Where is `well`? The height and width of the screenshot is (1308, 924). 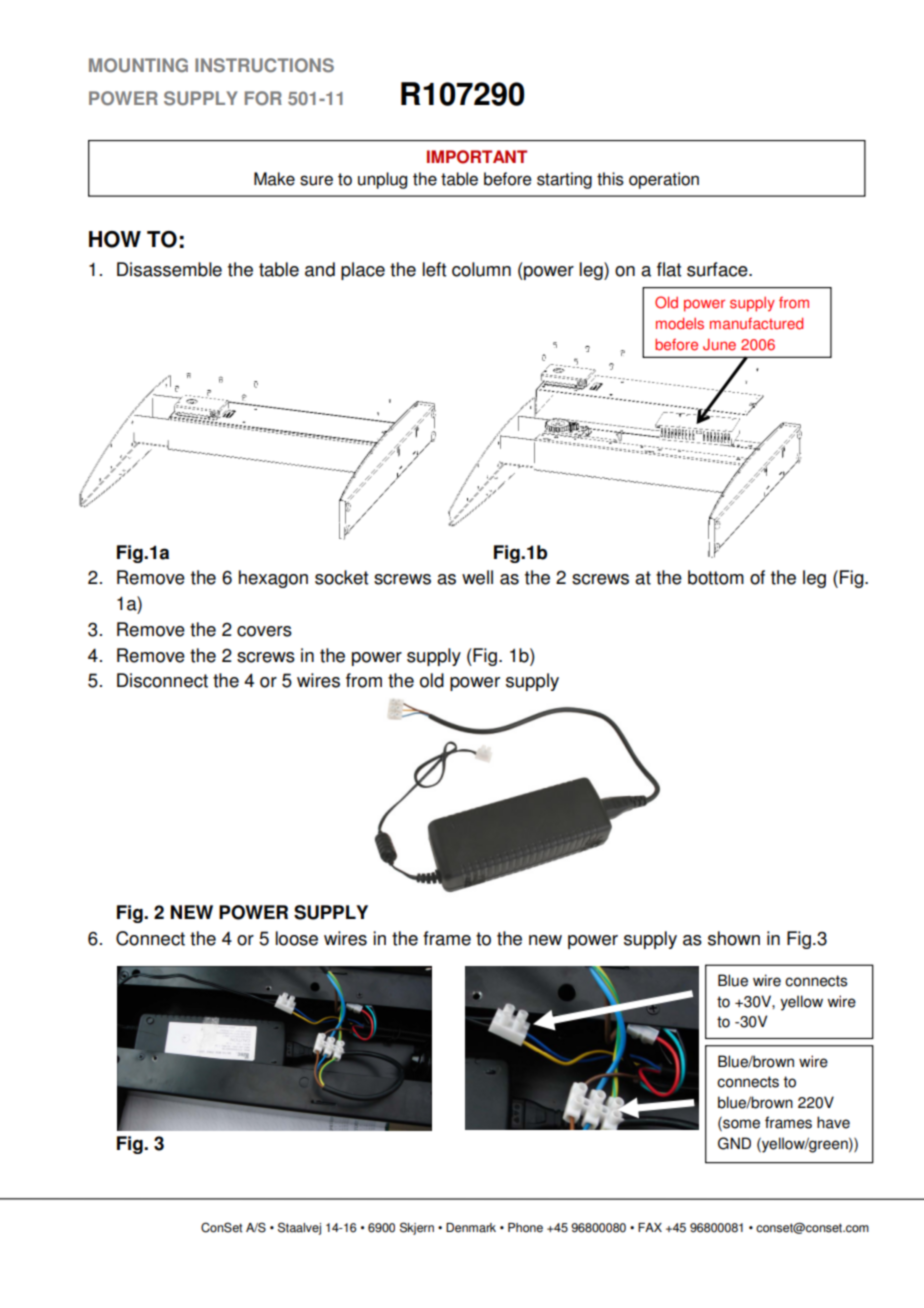 well is located at coordinates (477, 577).
